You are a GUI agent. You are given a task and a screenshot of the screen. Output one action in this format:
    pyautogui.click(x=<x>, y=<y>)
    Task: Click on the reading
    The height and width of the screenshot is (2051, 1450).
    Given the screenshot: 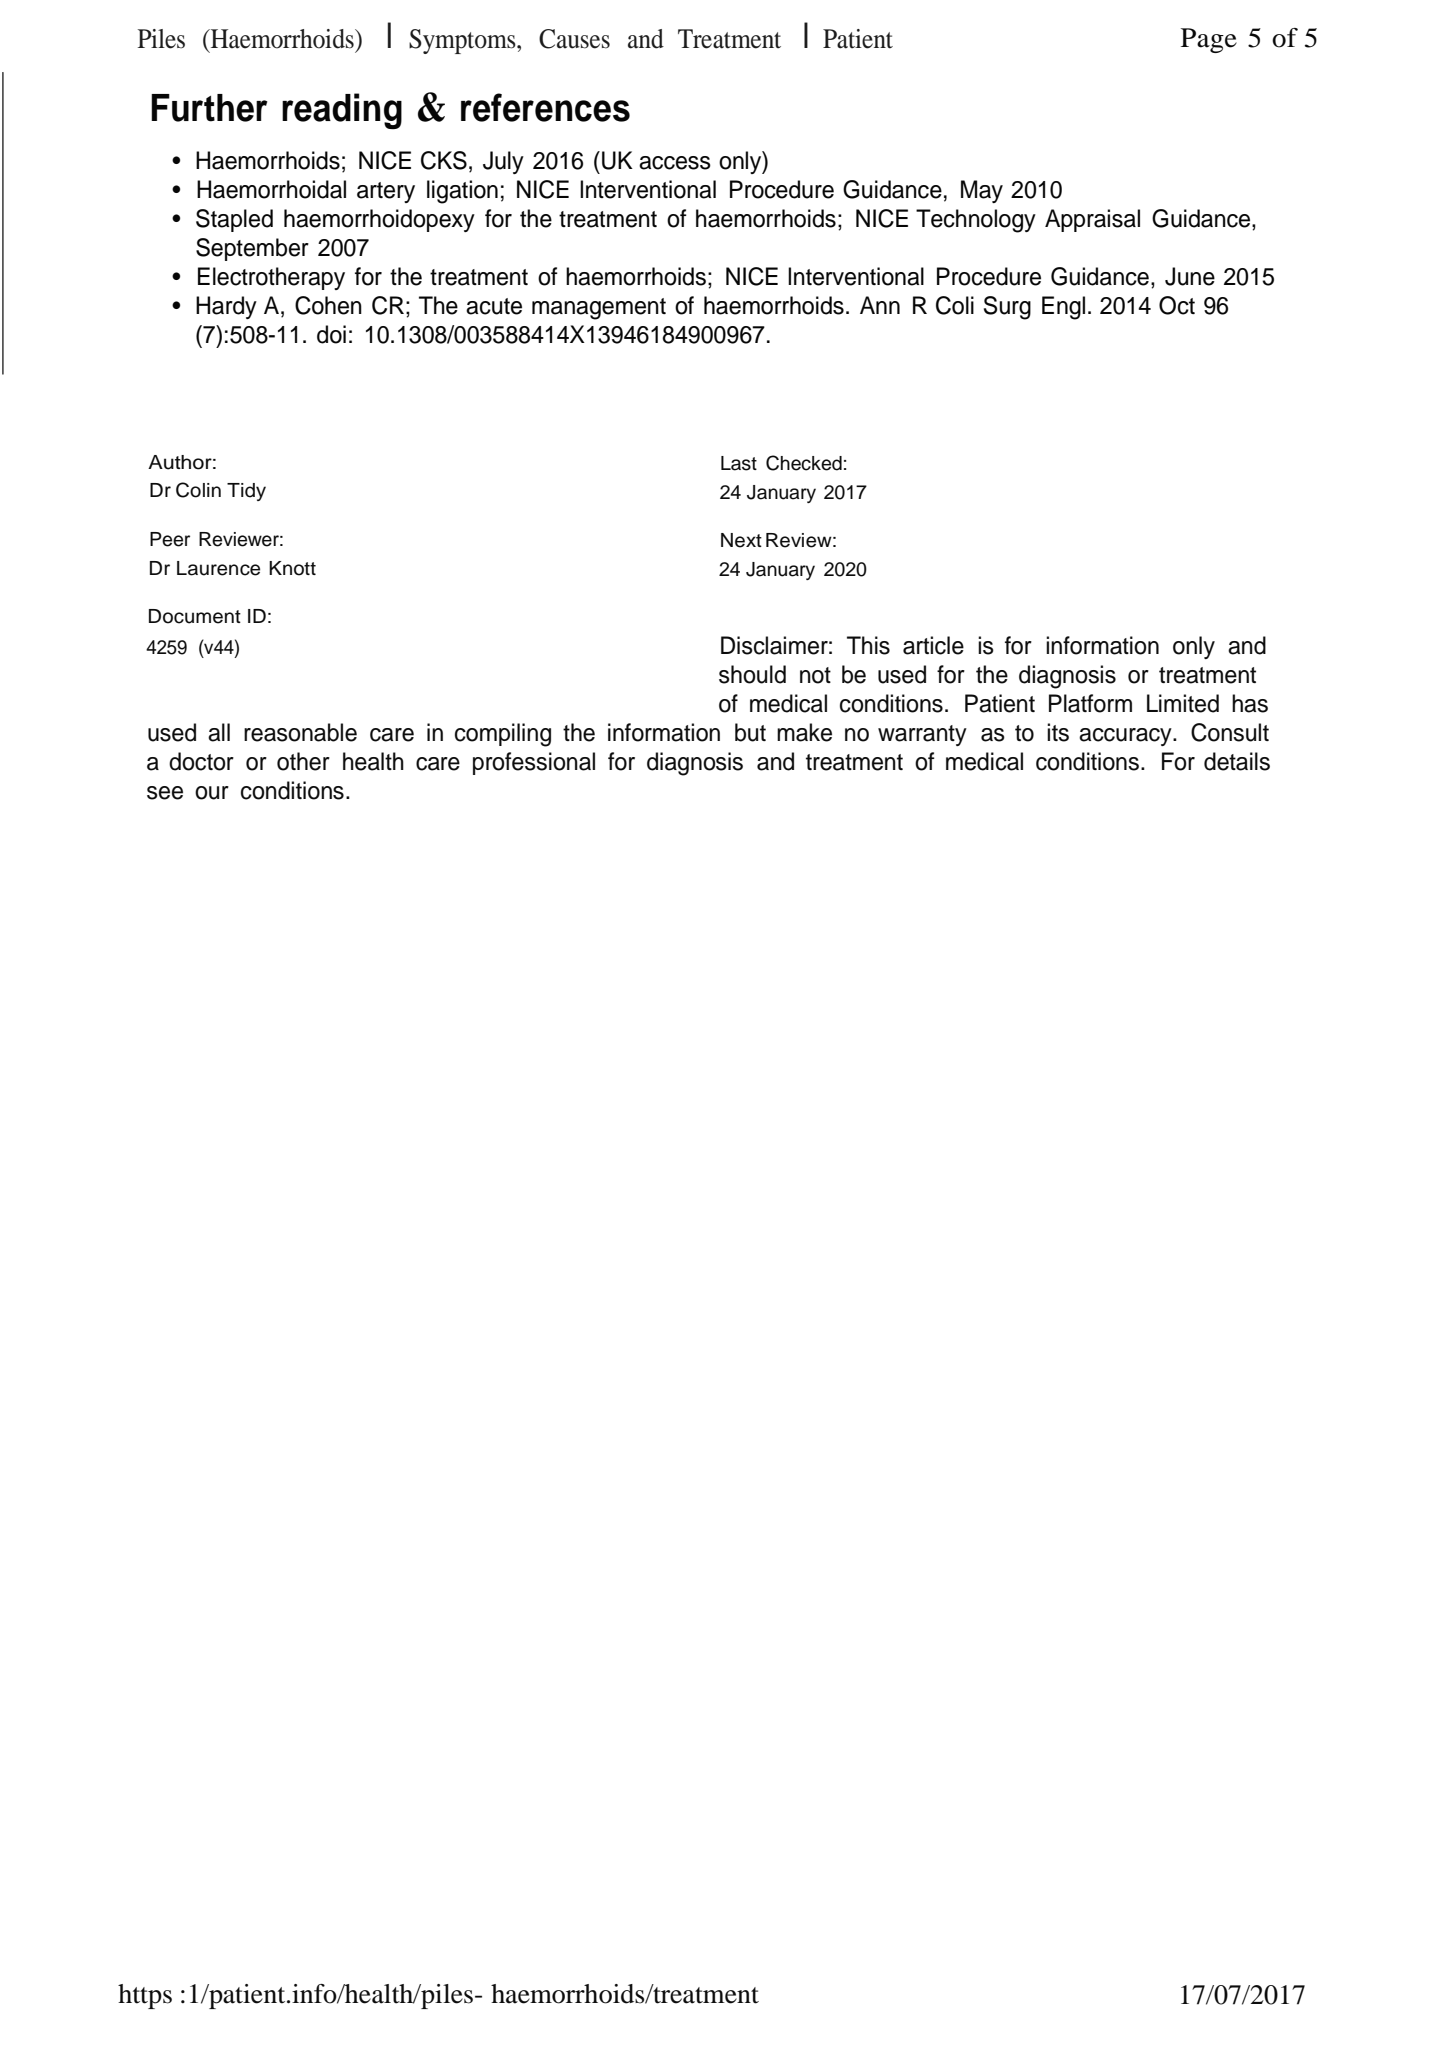 What is the action you would take?
    pyautogui.click(x=342, y=111)
